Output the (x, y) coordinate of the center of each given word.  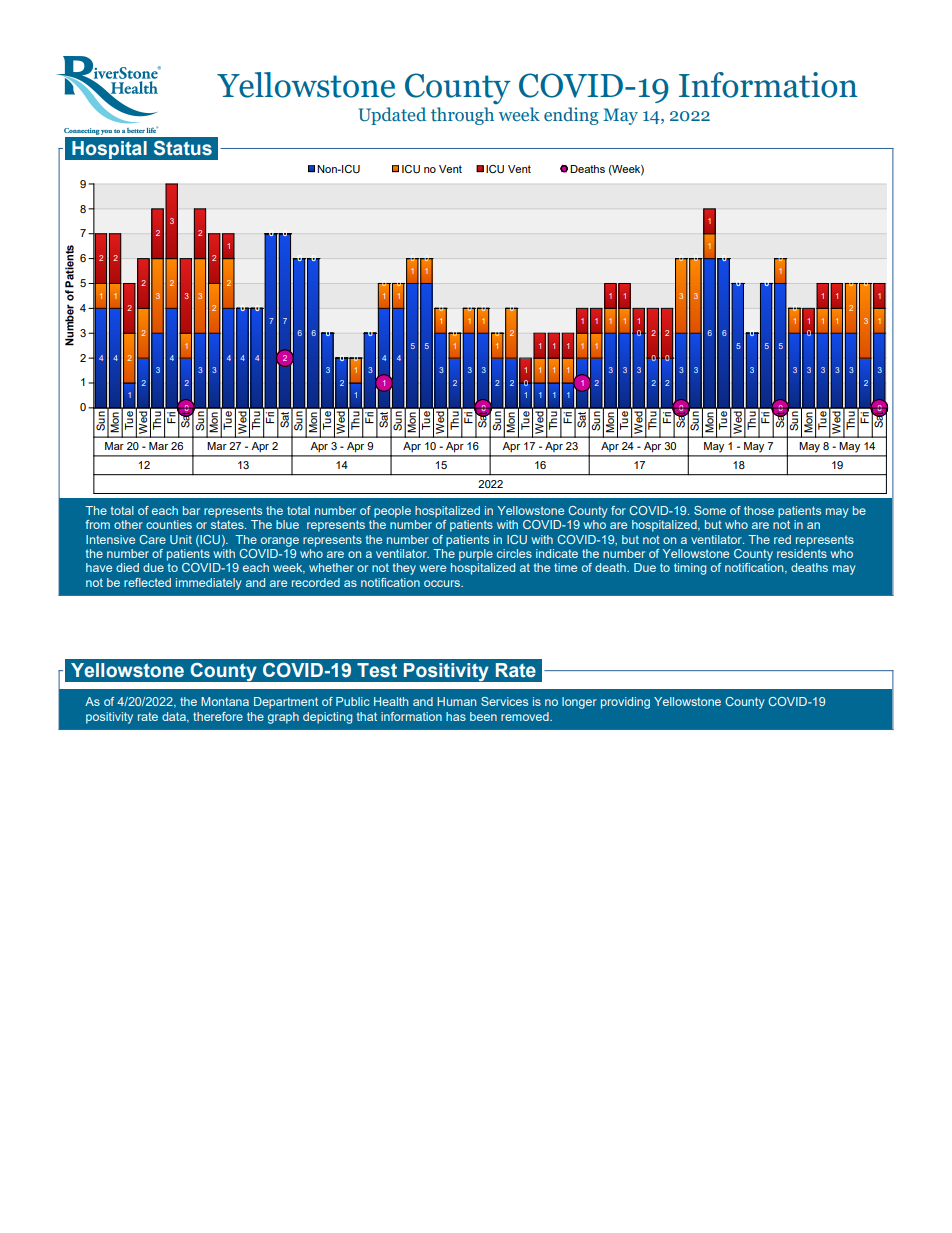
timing (690, 569)
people (392, 512)
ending (571, 116)
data (175, 717)
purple (476, 555)
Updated (392, 116)
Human (457, 701)
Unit (181, 539)
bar (191, 510)
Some (710, 510)
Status (183, 148)
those (759, 510)
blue (287, 524)
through (462, 116)
